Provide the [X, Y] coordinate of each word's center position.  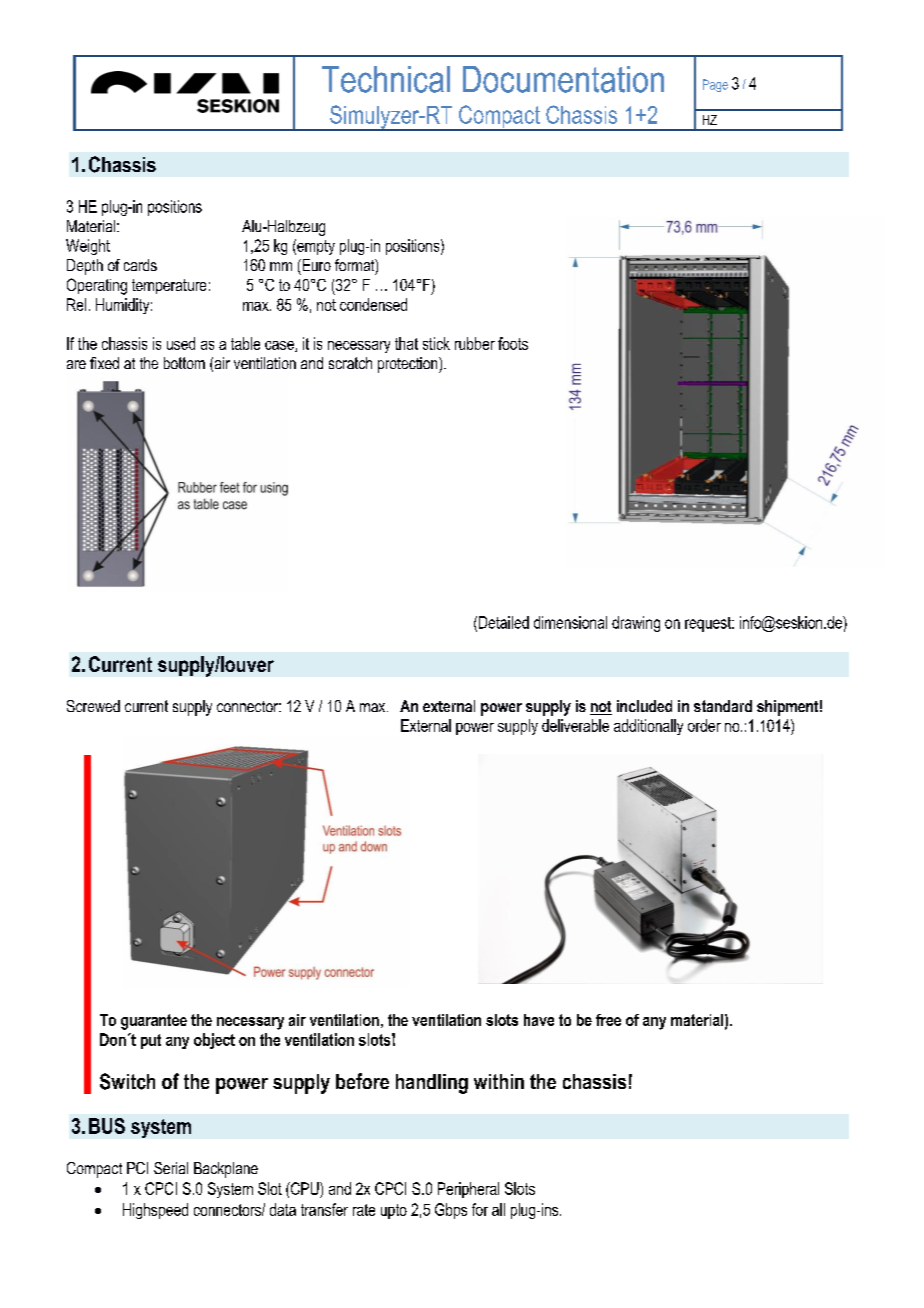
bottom [184, 363]
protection [409, 365]
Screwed [93, 706]
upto [394, 1211]
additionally [648, 727]
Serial [171, 1168]
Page [715, 85]
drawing [636, 624]
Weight [88, 247]
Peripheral [468, 1190]
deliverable [575, 725]
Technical [386, 79]
